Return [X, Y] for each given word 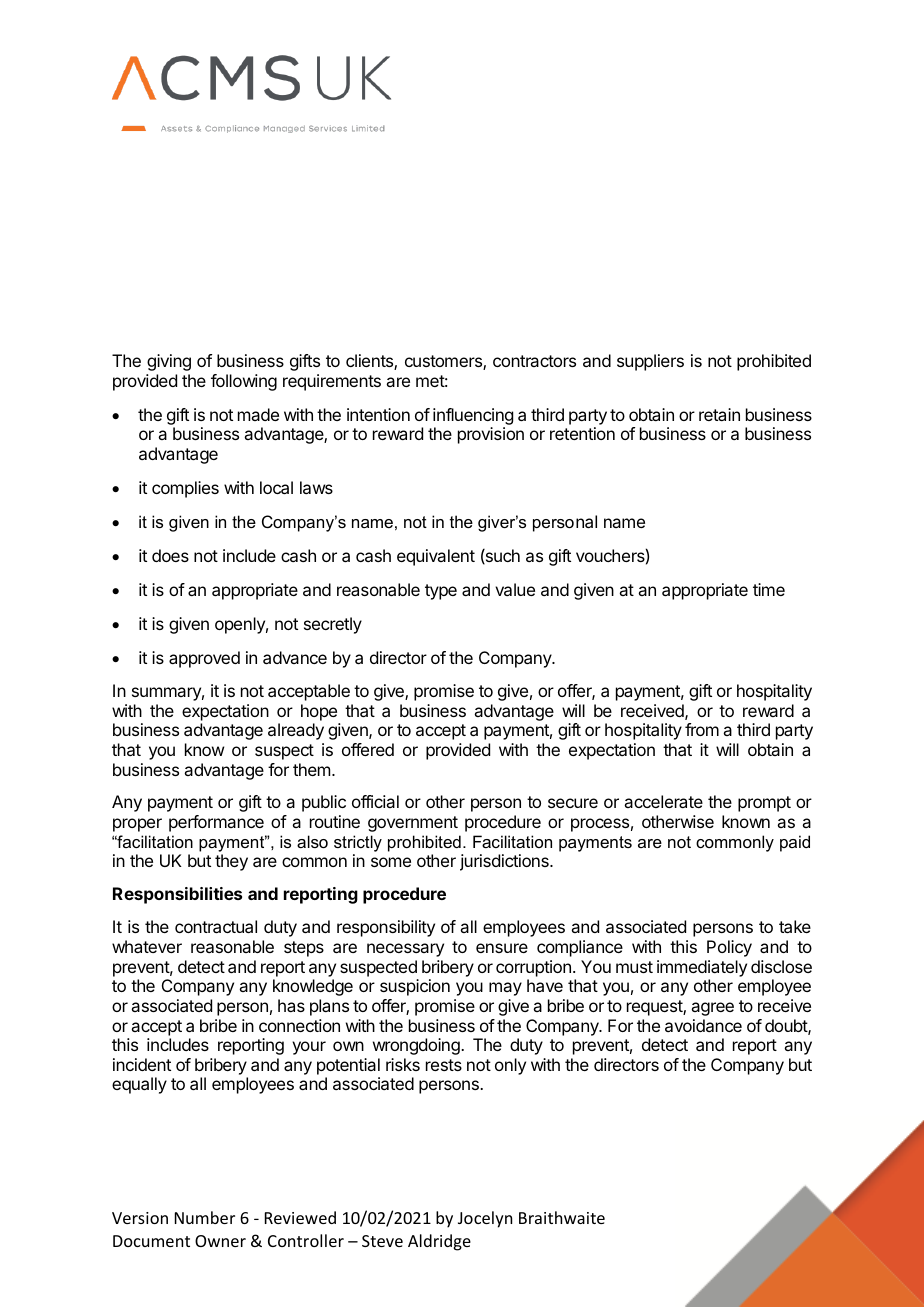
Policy [729, 948]
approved [204, 659]
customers [444, 362]
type [441, 592]
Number [205, 1217]
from [702, 729]
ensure [502, 948]
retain [719, 414]
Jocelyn [485, 1219]
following [244, 382]
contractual [216, 926]
